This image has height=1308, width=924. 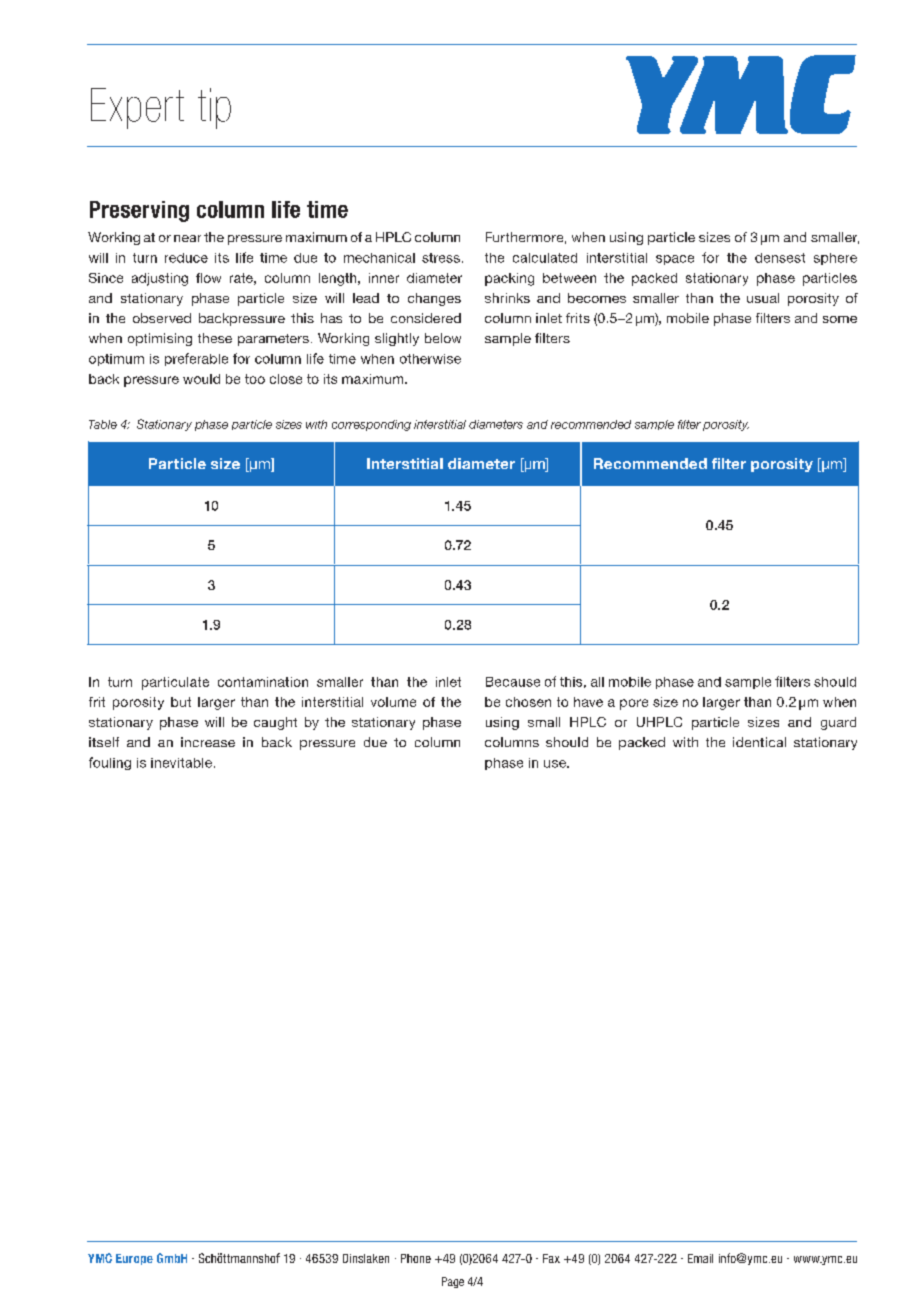 I want to click on stress, so click(x=441, y=258).
